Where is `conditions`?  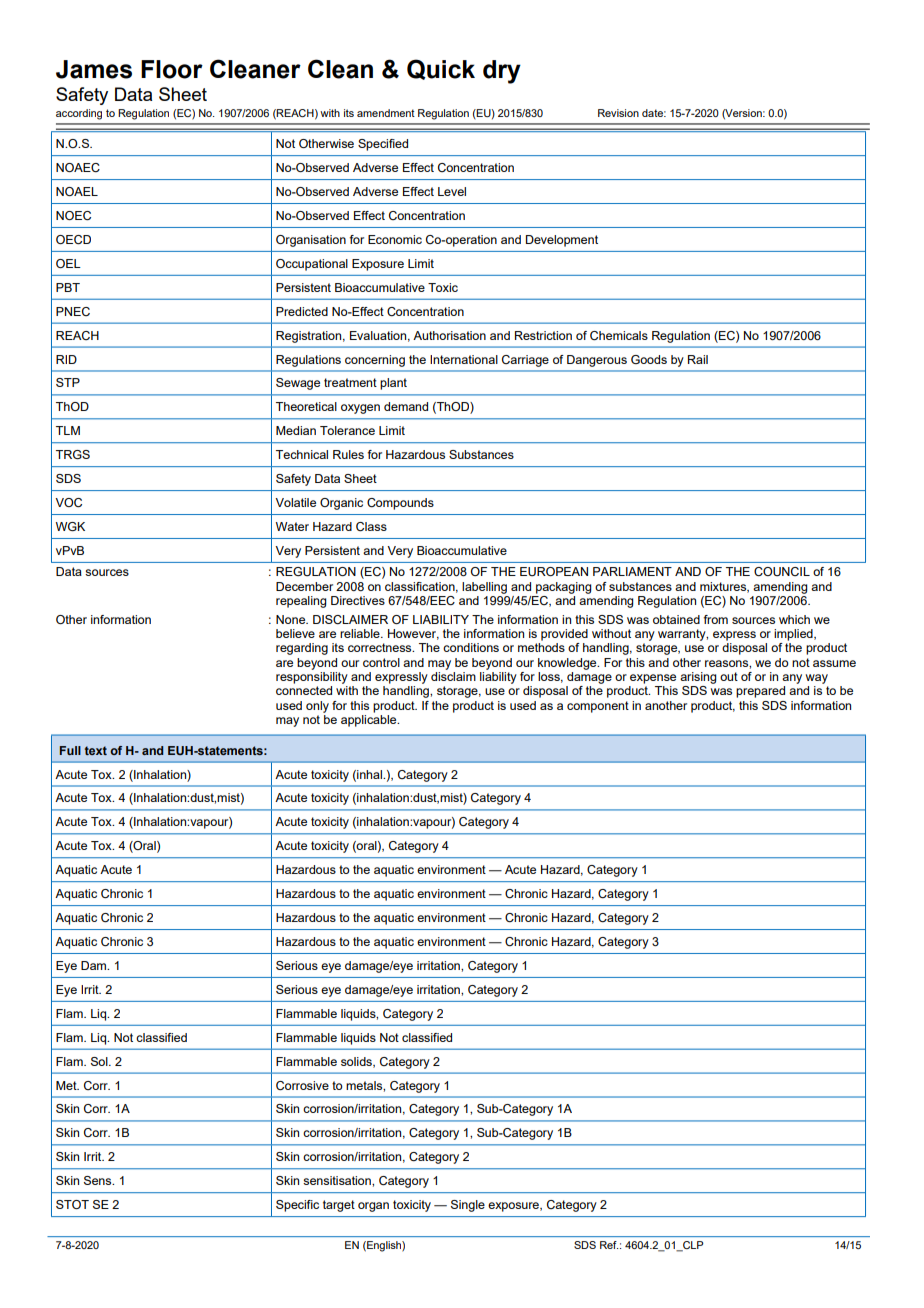 conditions is located at coordinates (471, 647).
